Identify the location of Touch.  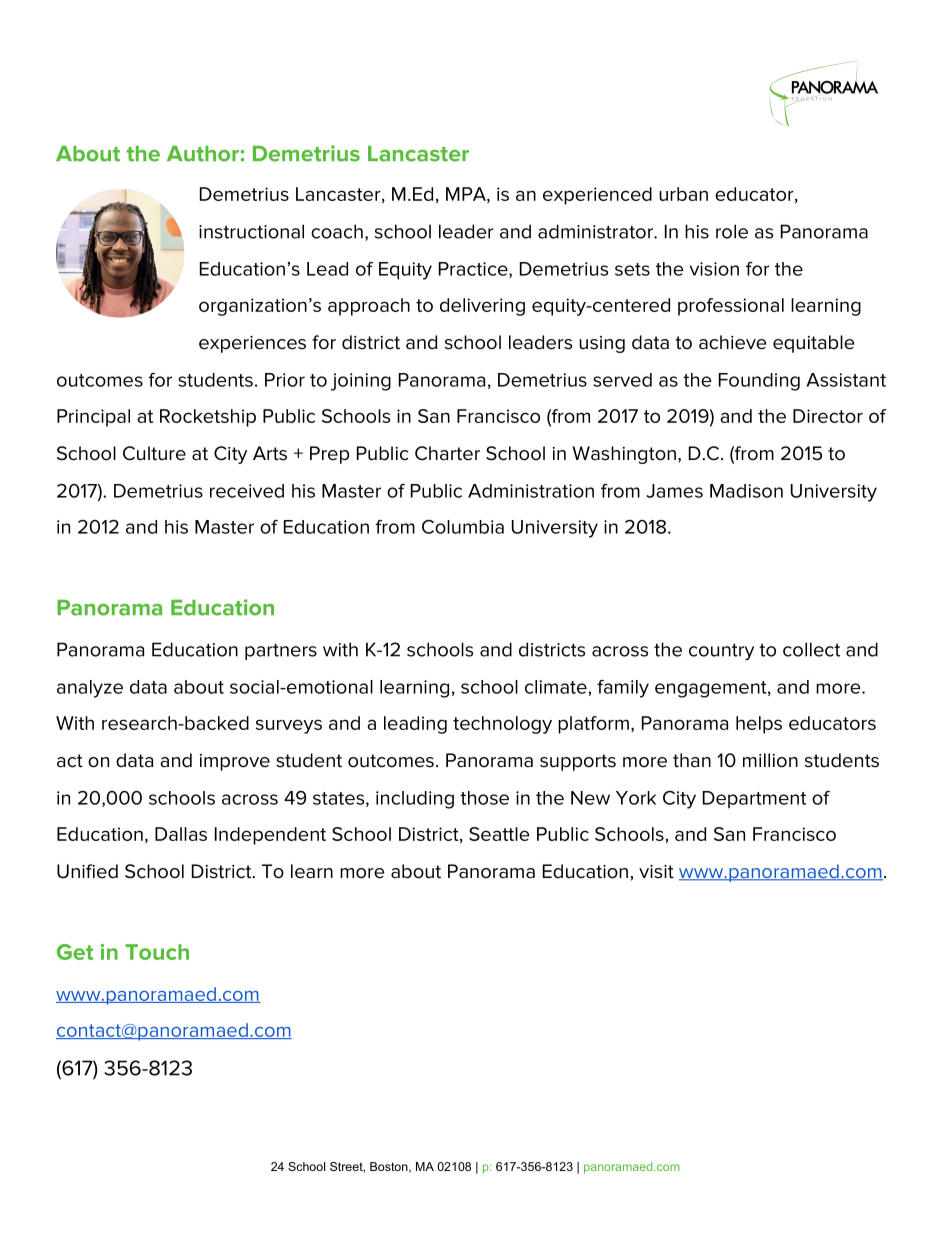
(157, 952).
